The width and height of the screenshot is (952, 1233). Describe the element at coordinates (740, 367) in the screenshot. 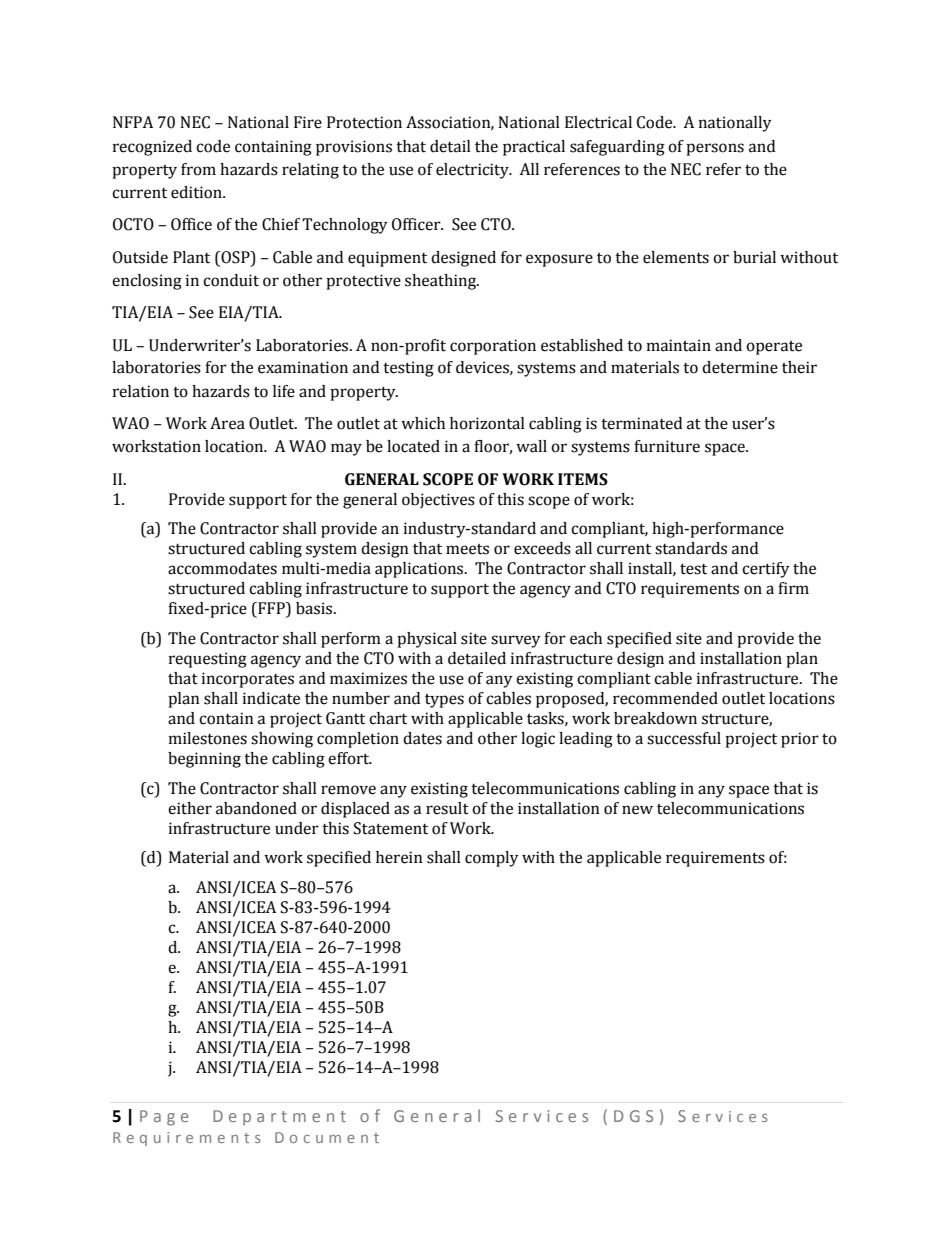

I see `determine` at that location.
